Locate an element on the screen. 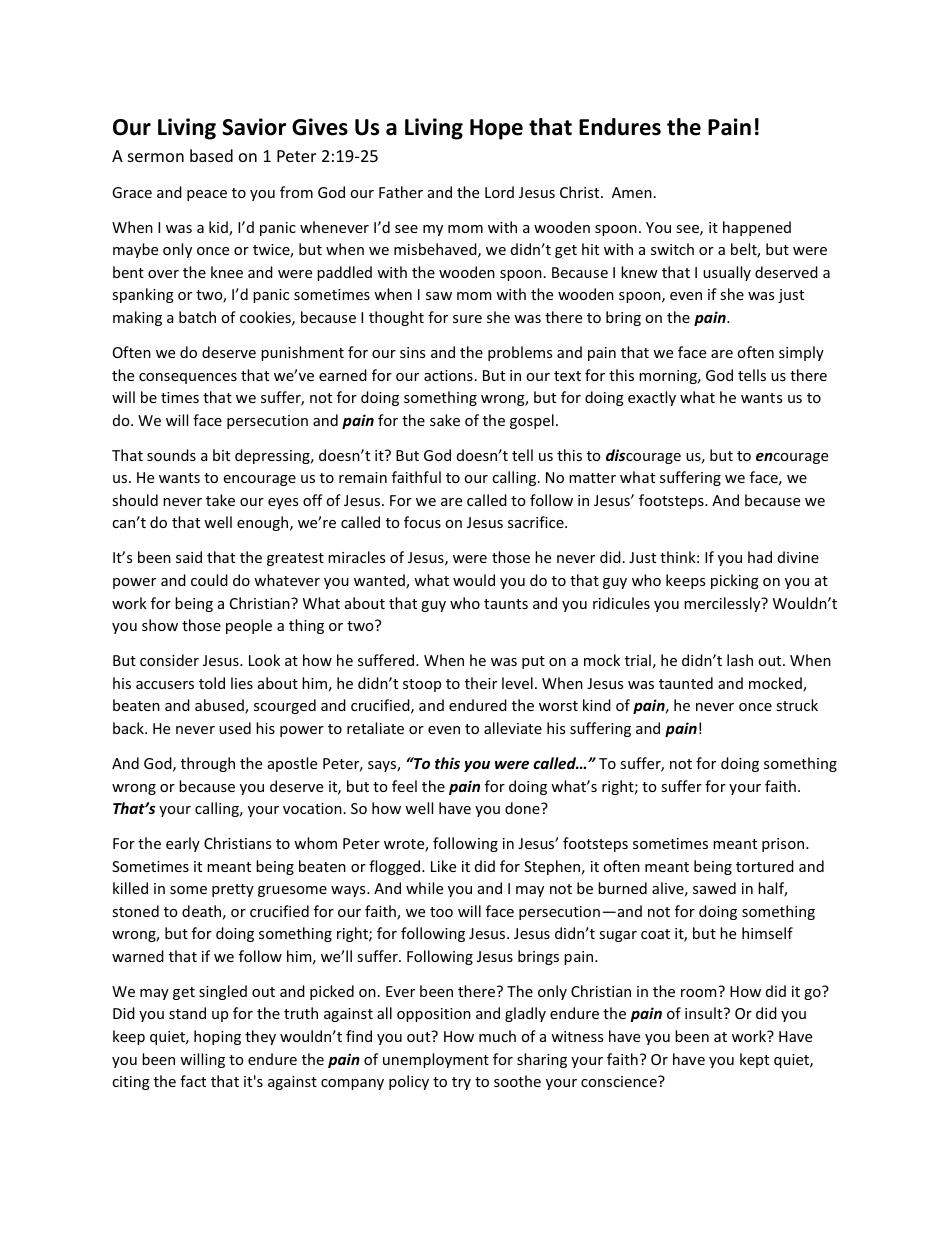 The width and height of the screenshot is (952, 1233). pretty is located at coordinates (233, 890).
